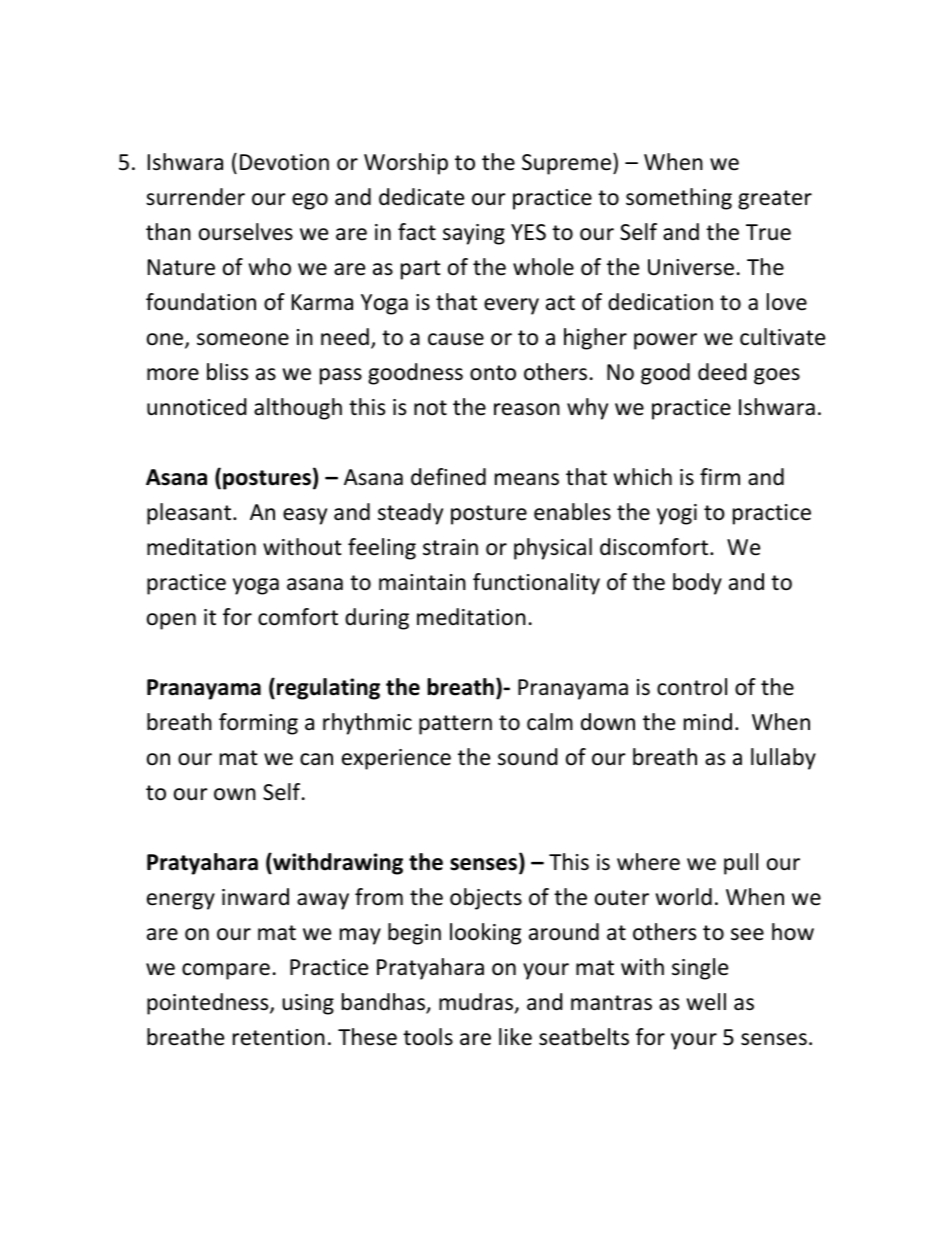 The image size is (952, 1233). I want to click on pull, so click(741, 864).
